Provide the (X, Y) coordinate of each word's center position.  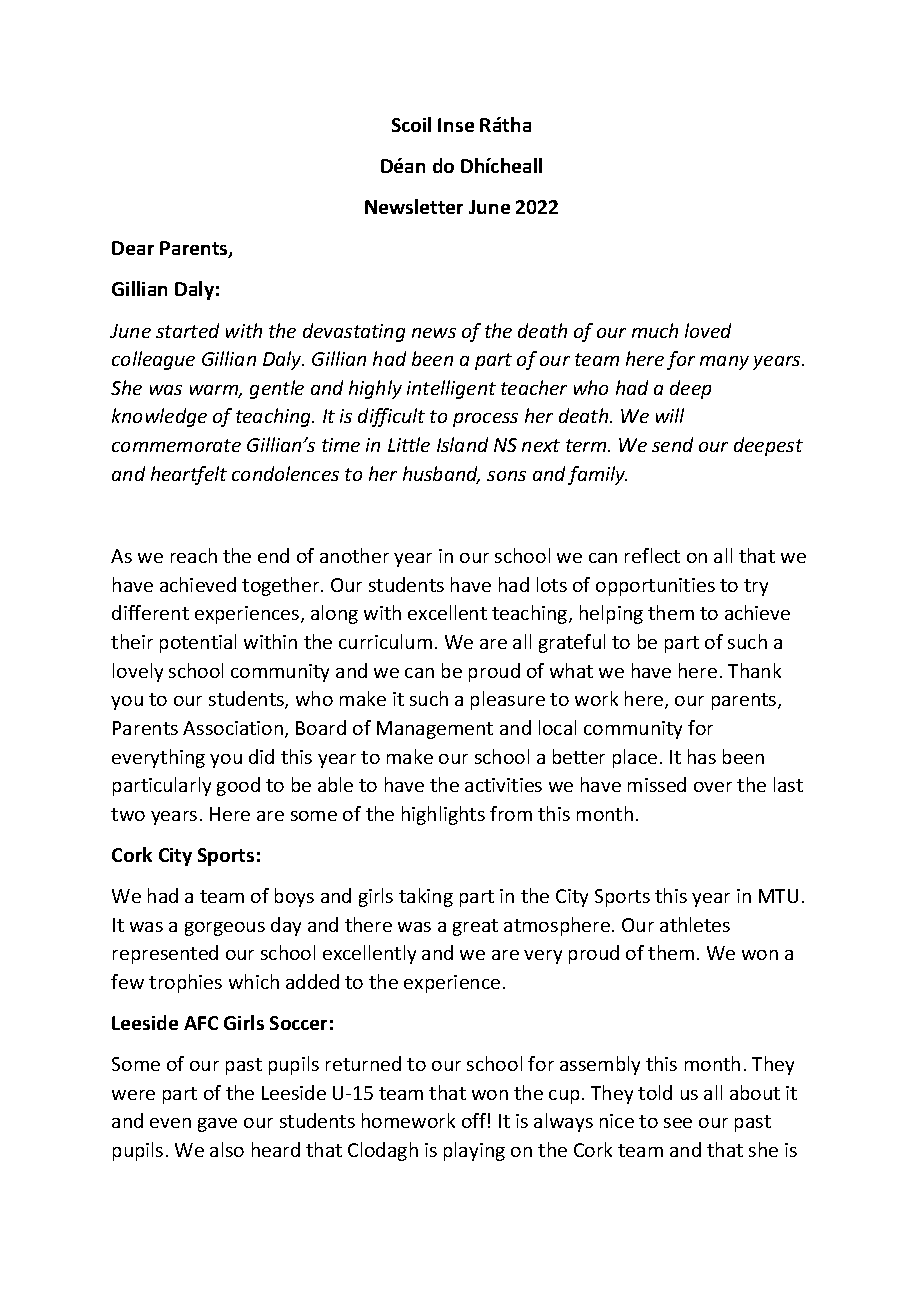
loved (708, 330)
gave (217, 1125)
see (678, 1123)
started (187, 330)
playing (474, 1151)
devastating (354, 332)
